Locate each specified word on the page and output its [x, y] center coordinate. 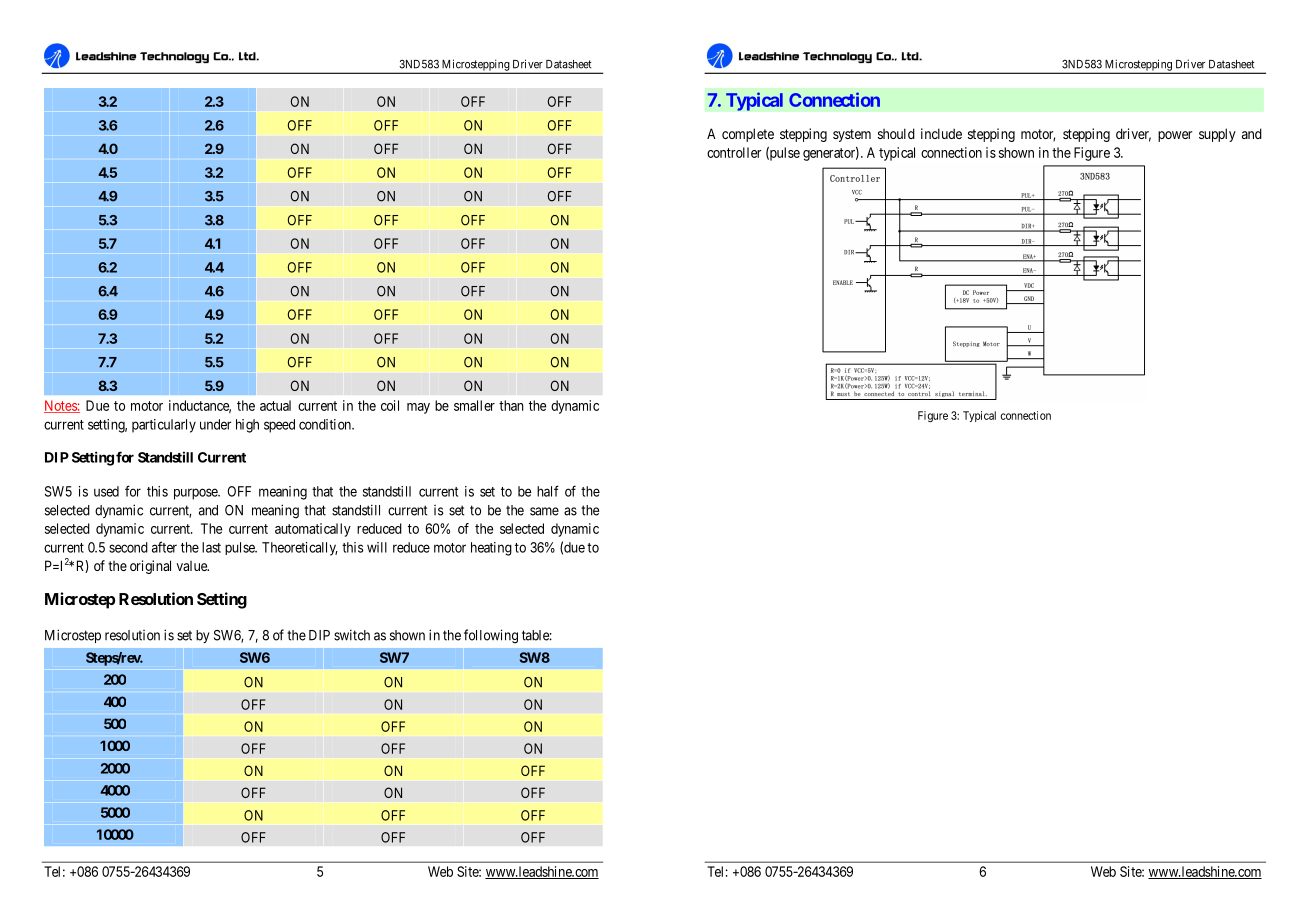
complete [748, 135]
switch [352, 635]
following [491, 636]
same [544, 511]
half [548, 491]
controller [734, 152]
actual [275, 405]
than [511, 405]
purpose [196, 494]
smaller [474, 405]
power [1175, 136]
